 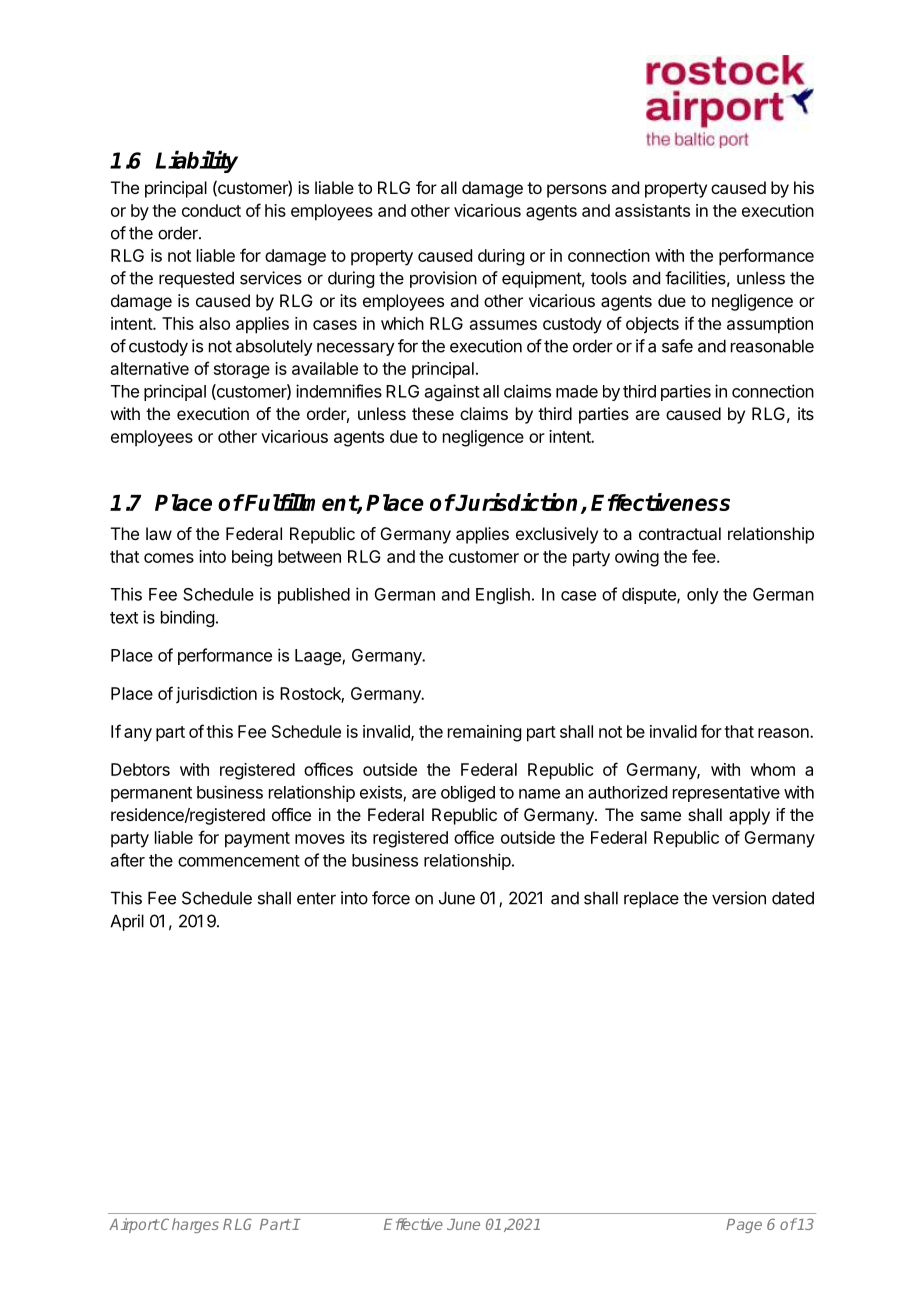 I want to click on Charges, so click(x=189, y=1225).
